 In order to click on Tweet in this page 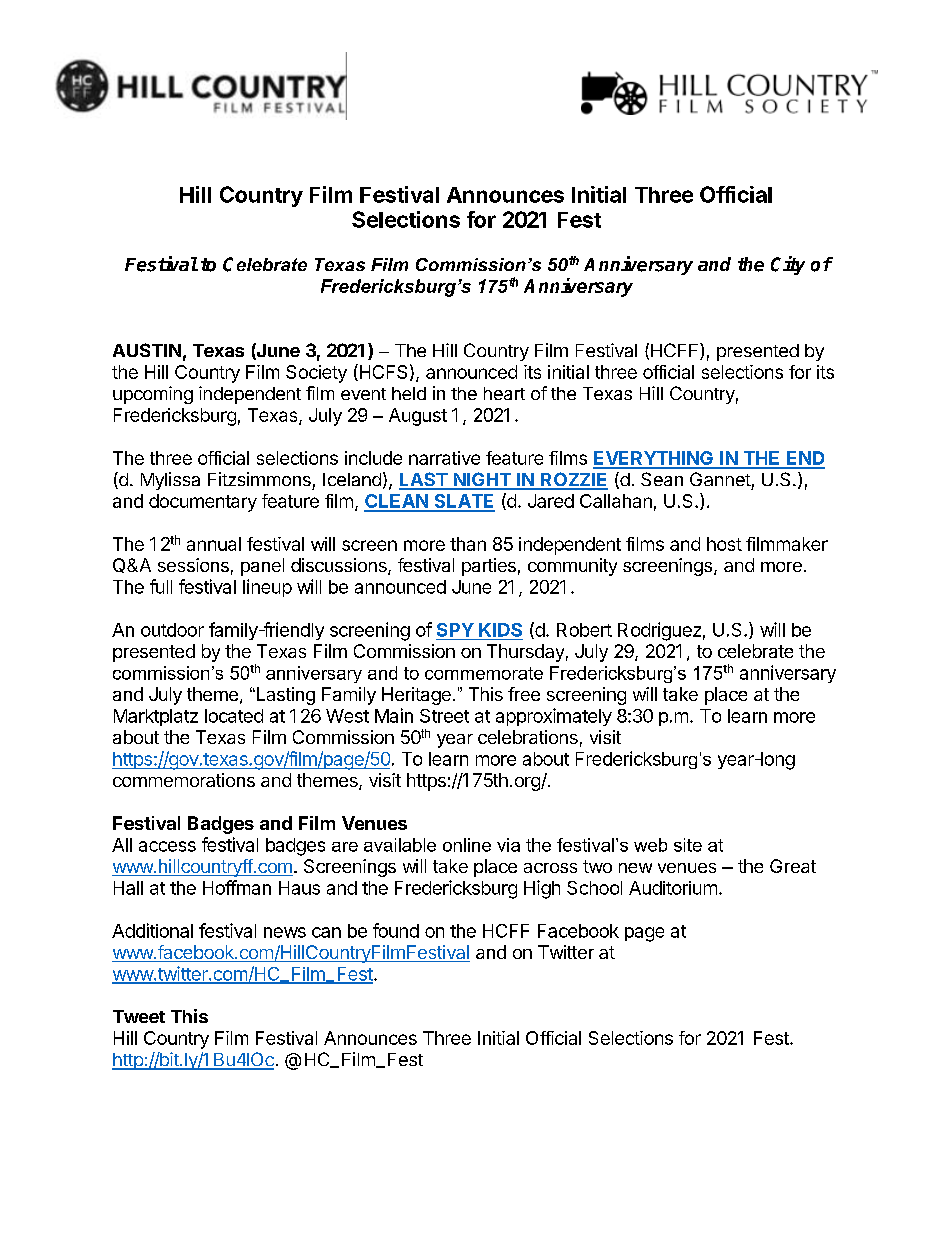, I will do `click(139, 1016)`.
